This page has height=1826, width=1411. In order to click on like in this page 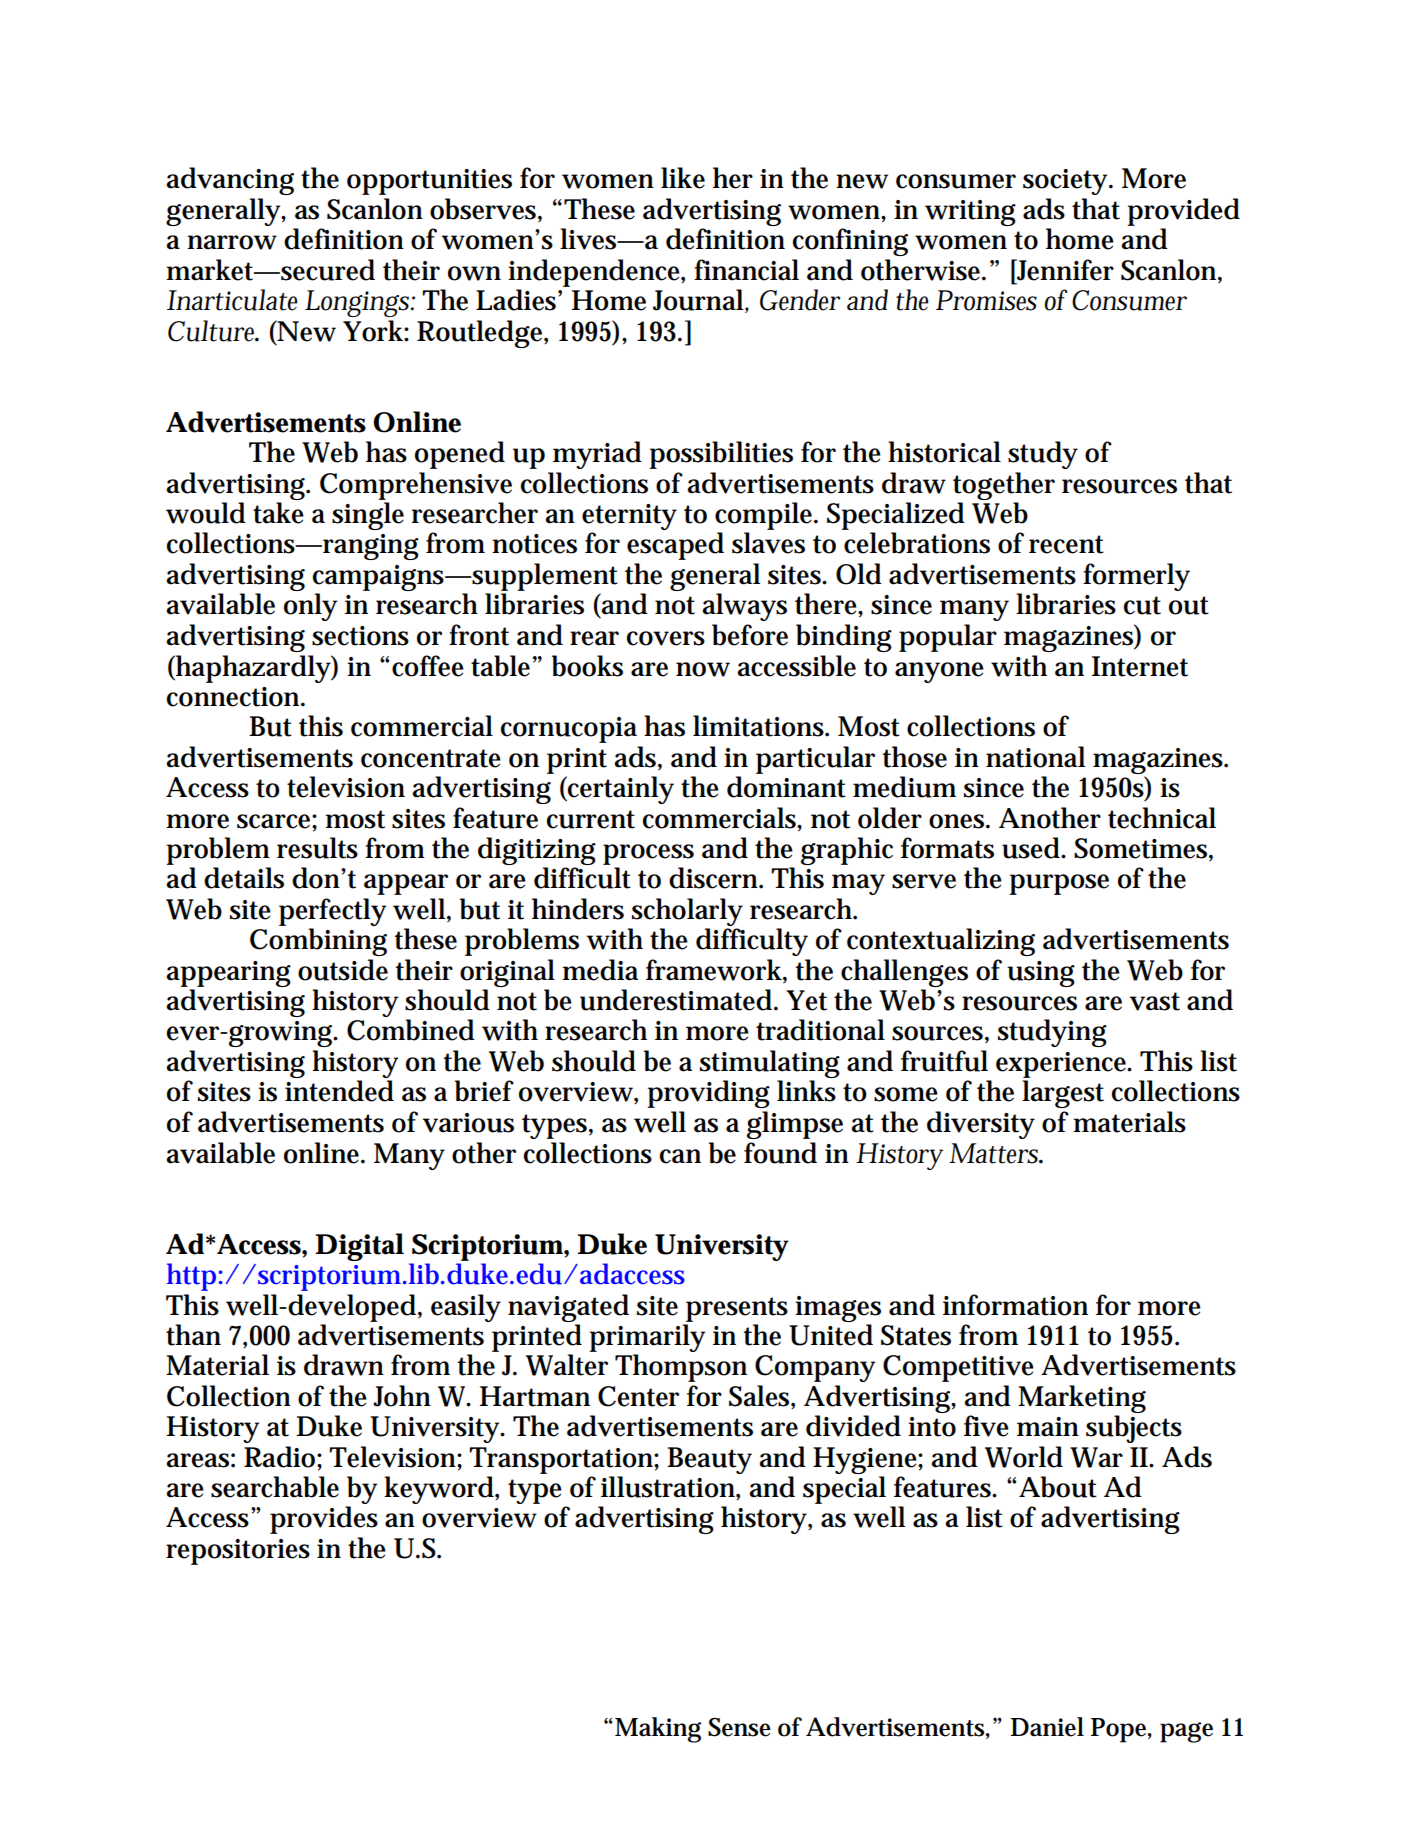, I will do `click(683, 178)`.
